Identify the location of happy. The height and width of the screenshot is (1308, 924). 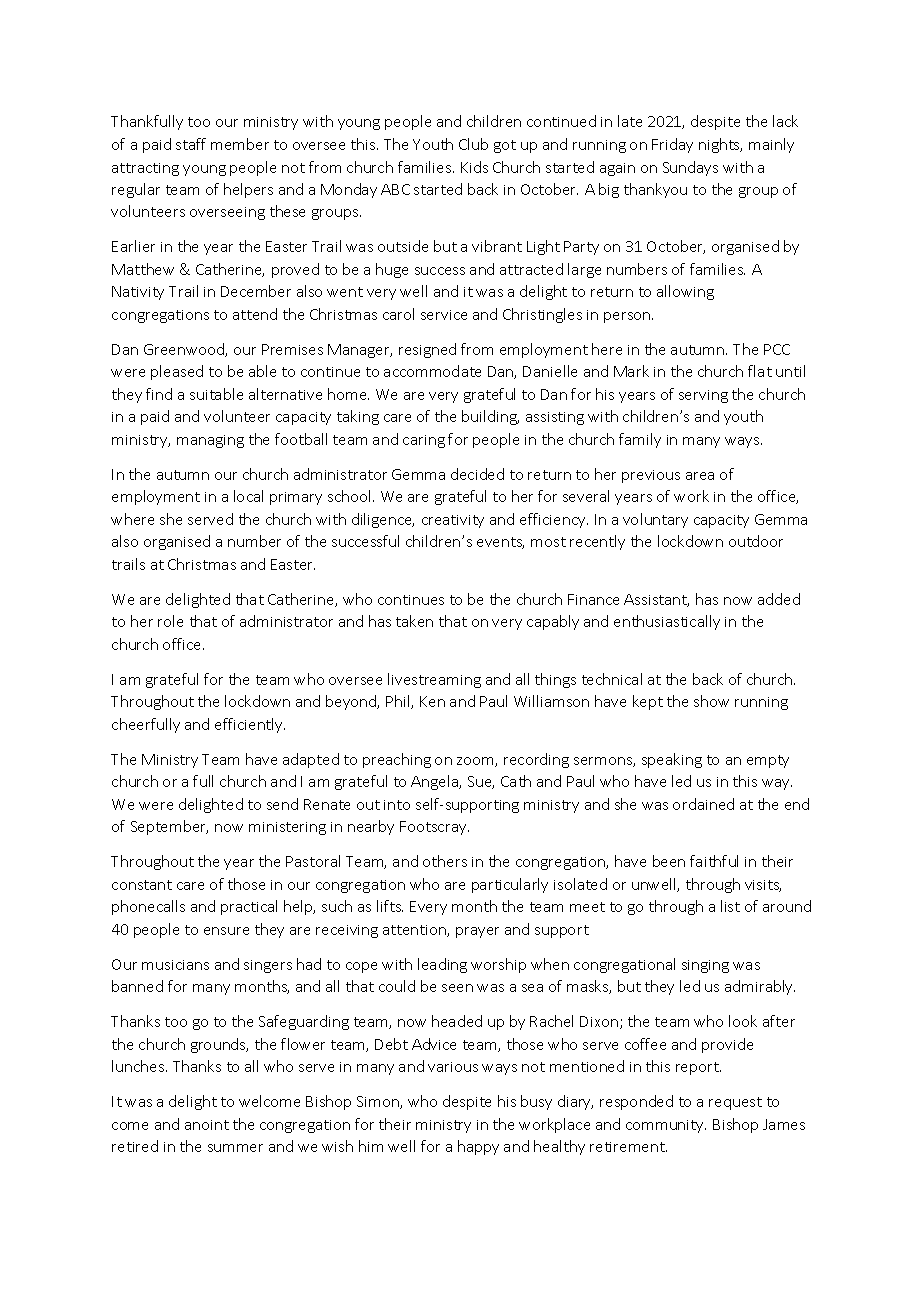
(478, 1147).
